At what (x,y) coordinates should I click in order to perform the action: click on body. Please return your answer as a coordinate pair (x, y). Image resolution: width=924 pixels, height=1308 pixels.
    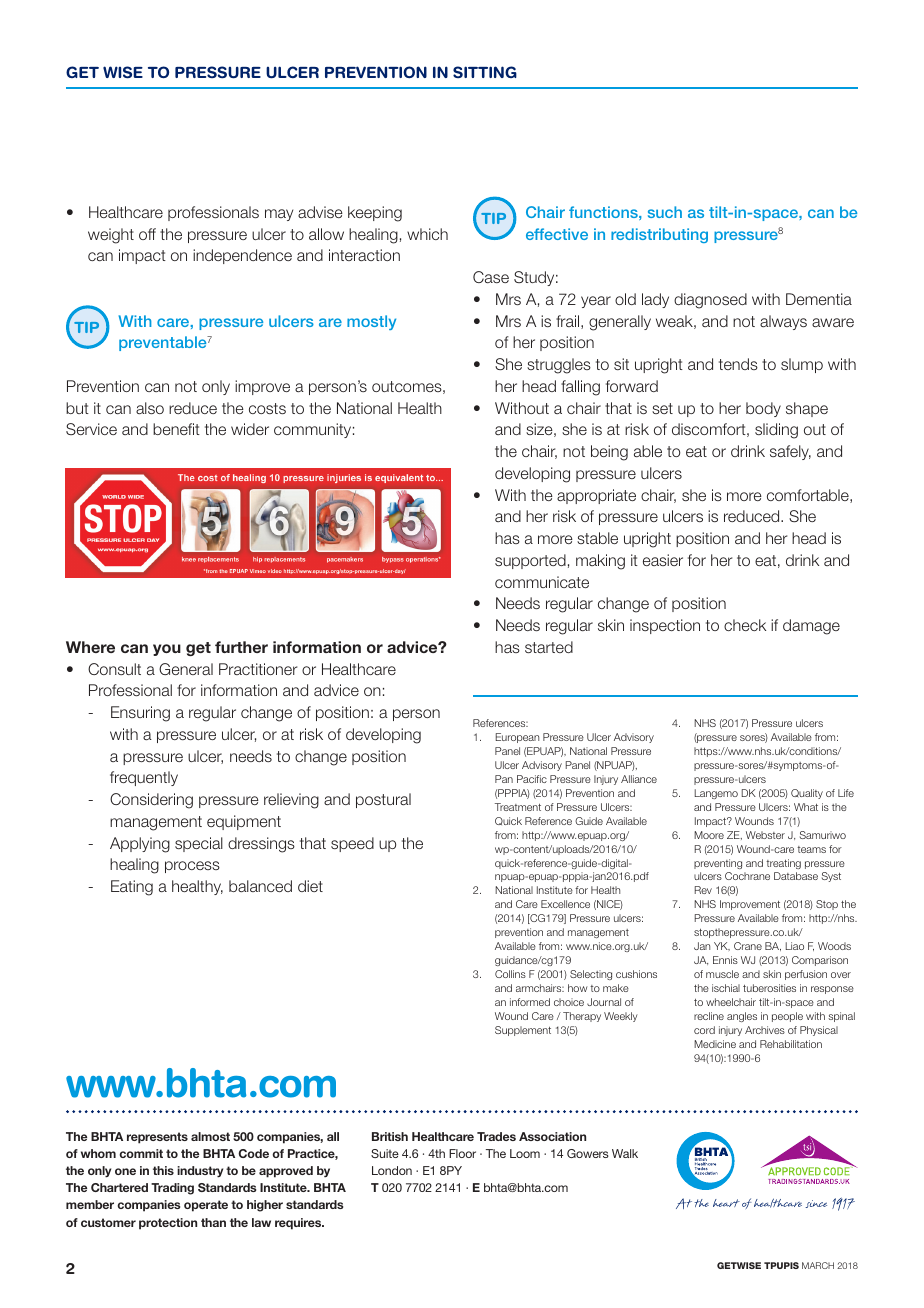
    Looking at the image, I should click on (763, 409).
